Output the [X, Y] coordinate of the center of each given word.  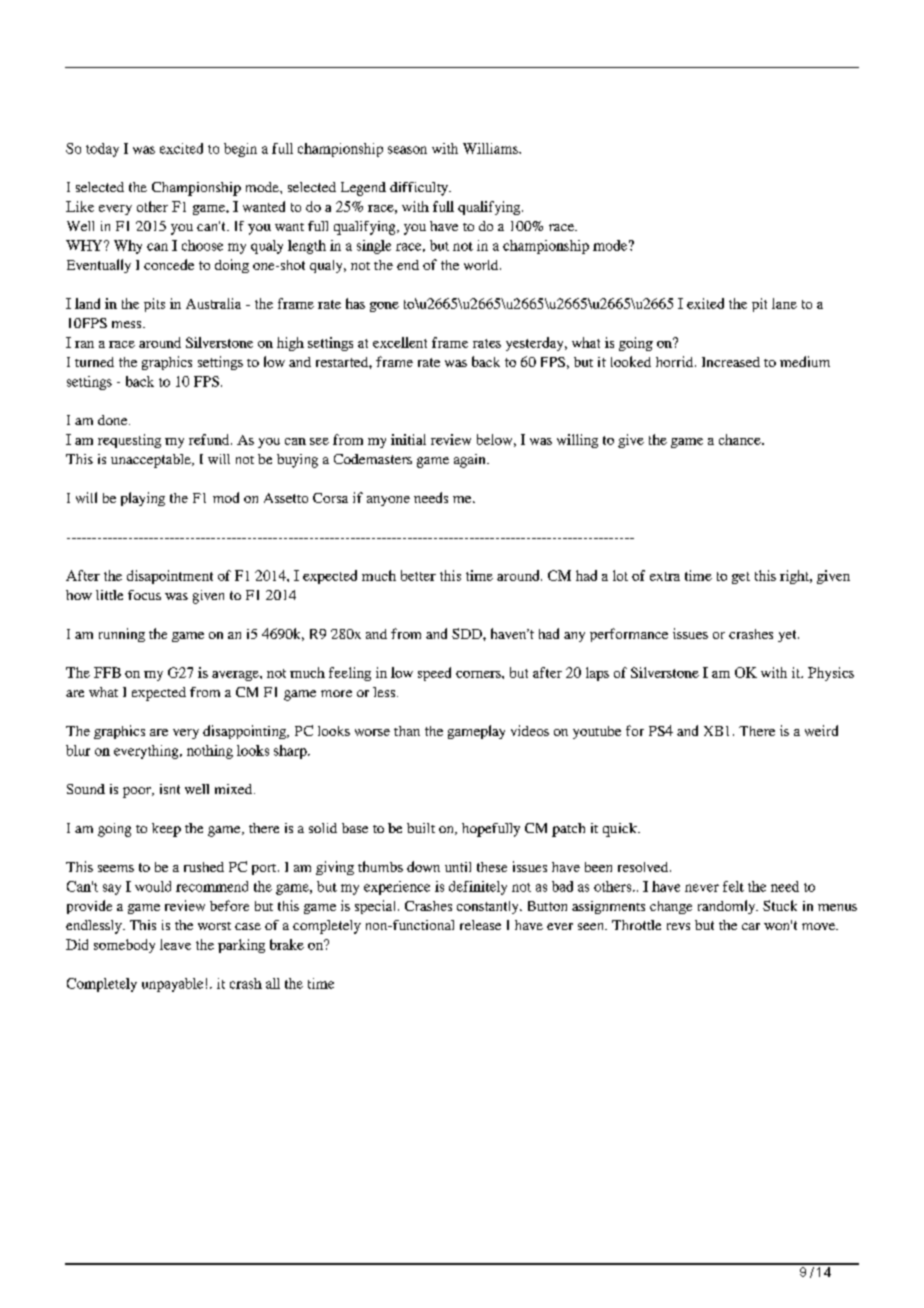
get [741, 578]
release [480, 925]
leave [175, 944]
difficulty [420, 189]
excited [181, 148]
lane [784, 303]
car [751, 926]
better [418, 575]
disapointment [170, 577]
